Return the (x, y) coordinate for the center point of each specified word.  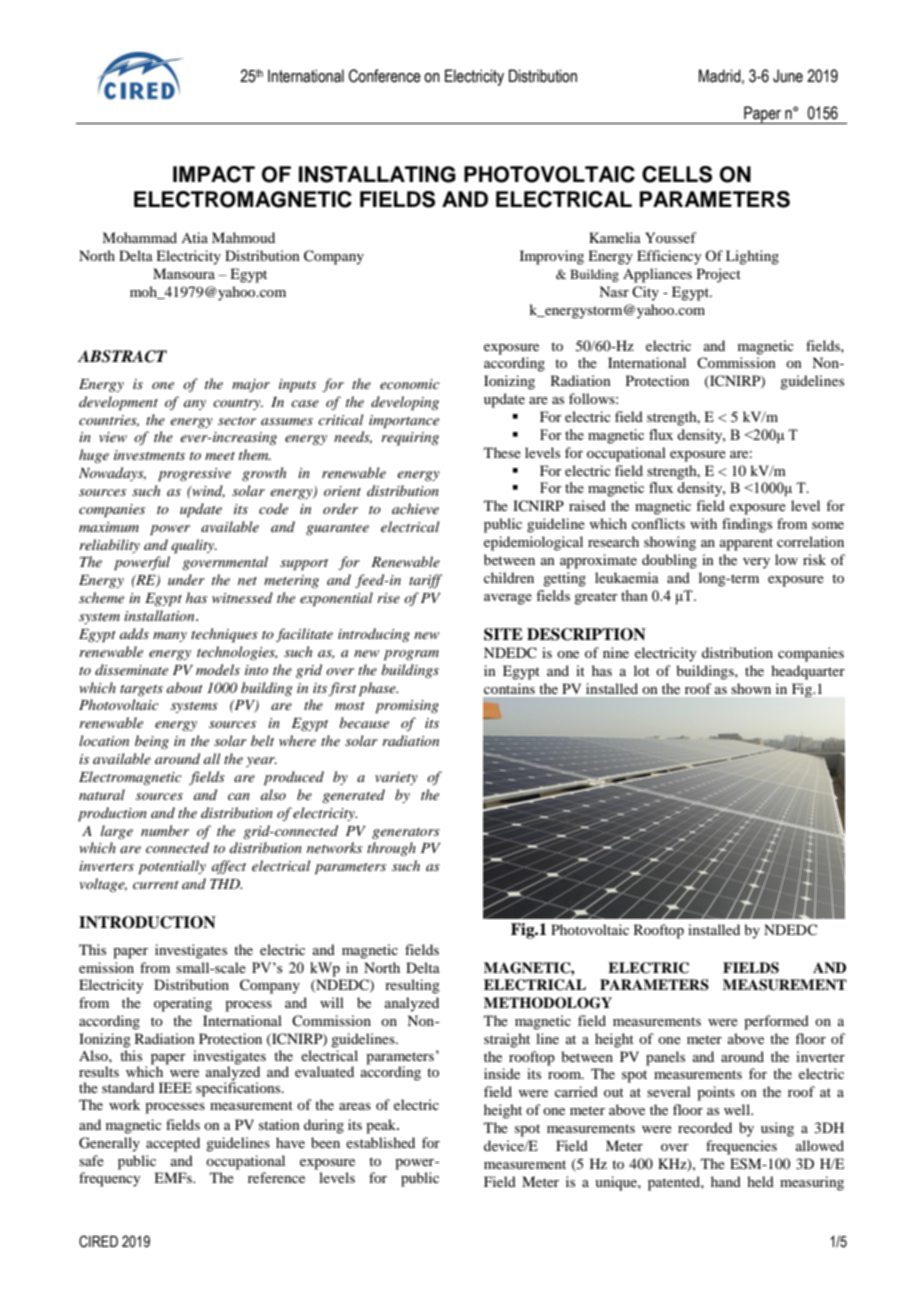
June (788, 76)
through (391, 849)
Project (719, 275)
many (170, 637)
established (380, 1142)
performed (776, 1022)
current (156, 885)
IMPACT (214, 174)
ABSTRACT (122, 356)
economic (410, 384)
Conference (385, 76)
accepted (173, 1144)
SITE (503, 634)
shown (751, 688)
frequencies (741, 1147)
